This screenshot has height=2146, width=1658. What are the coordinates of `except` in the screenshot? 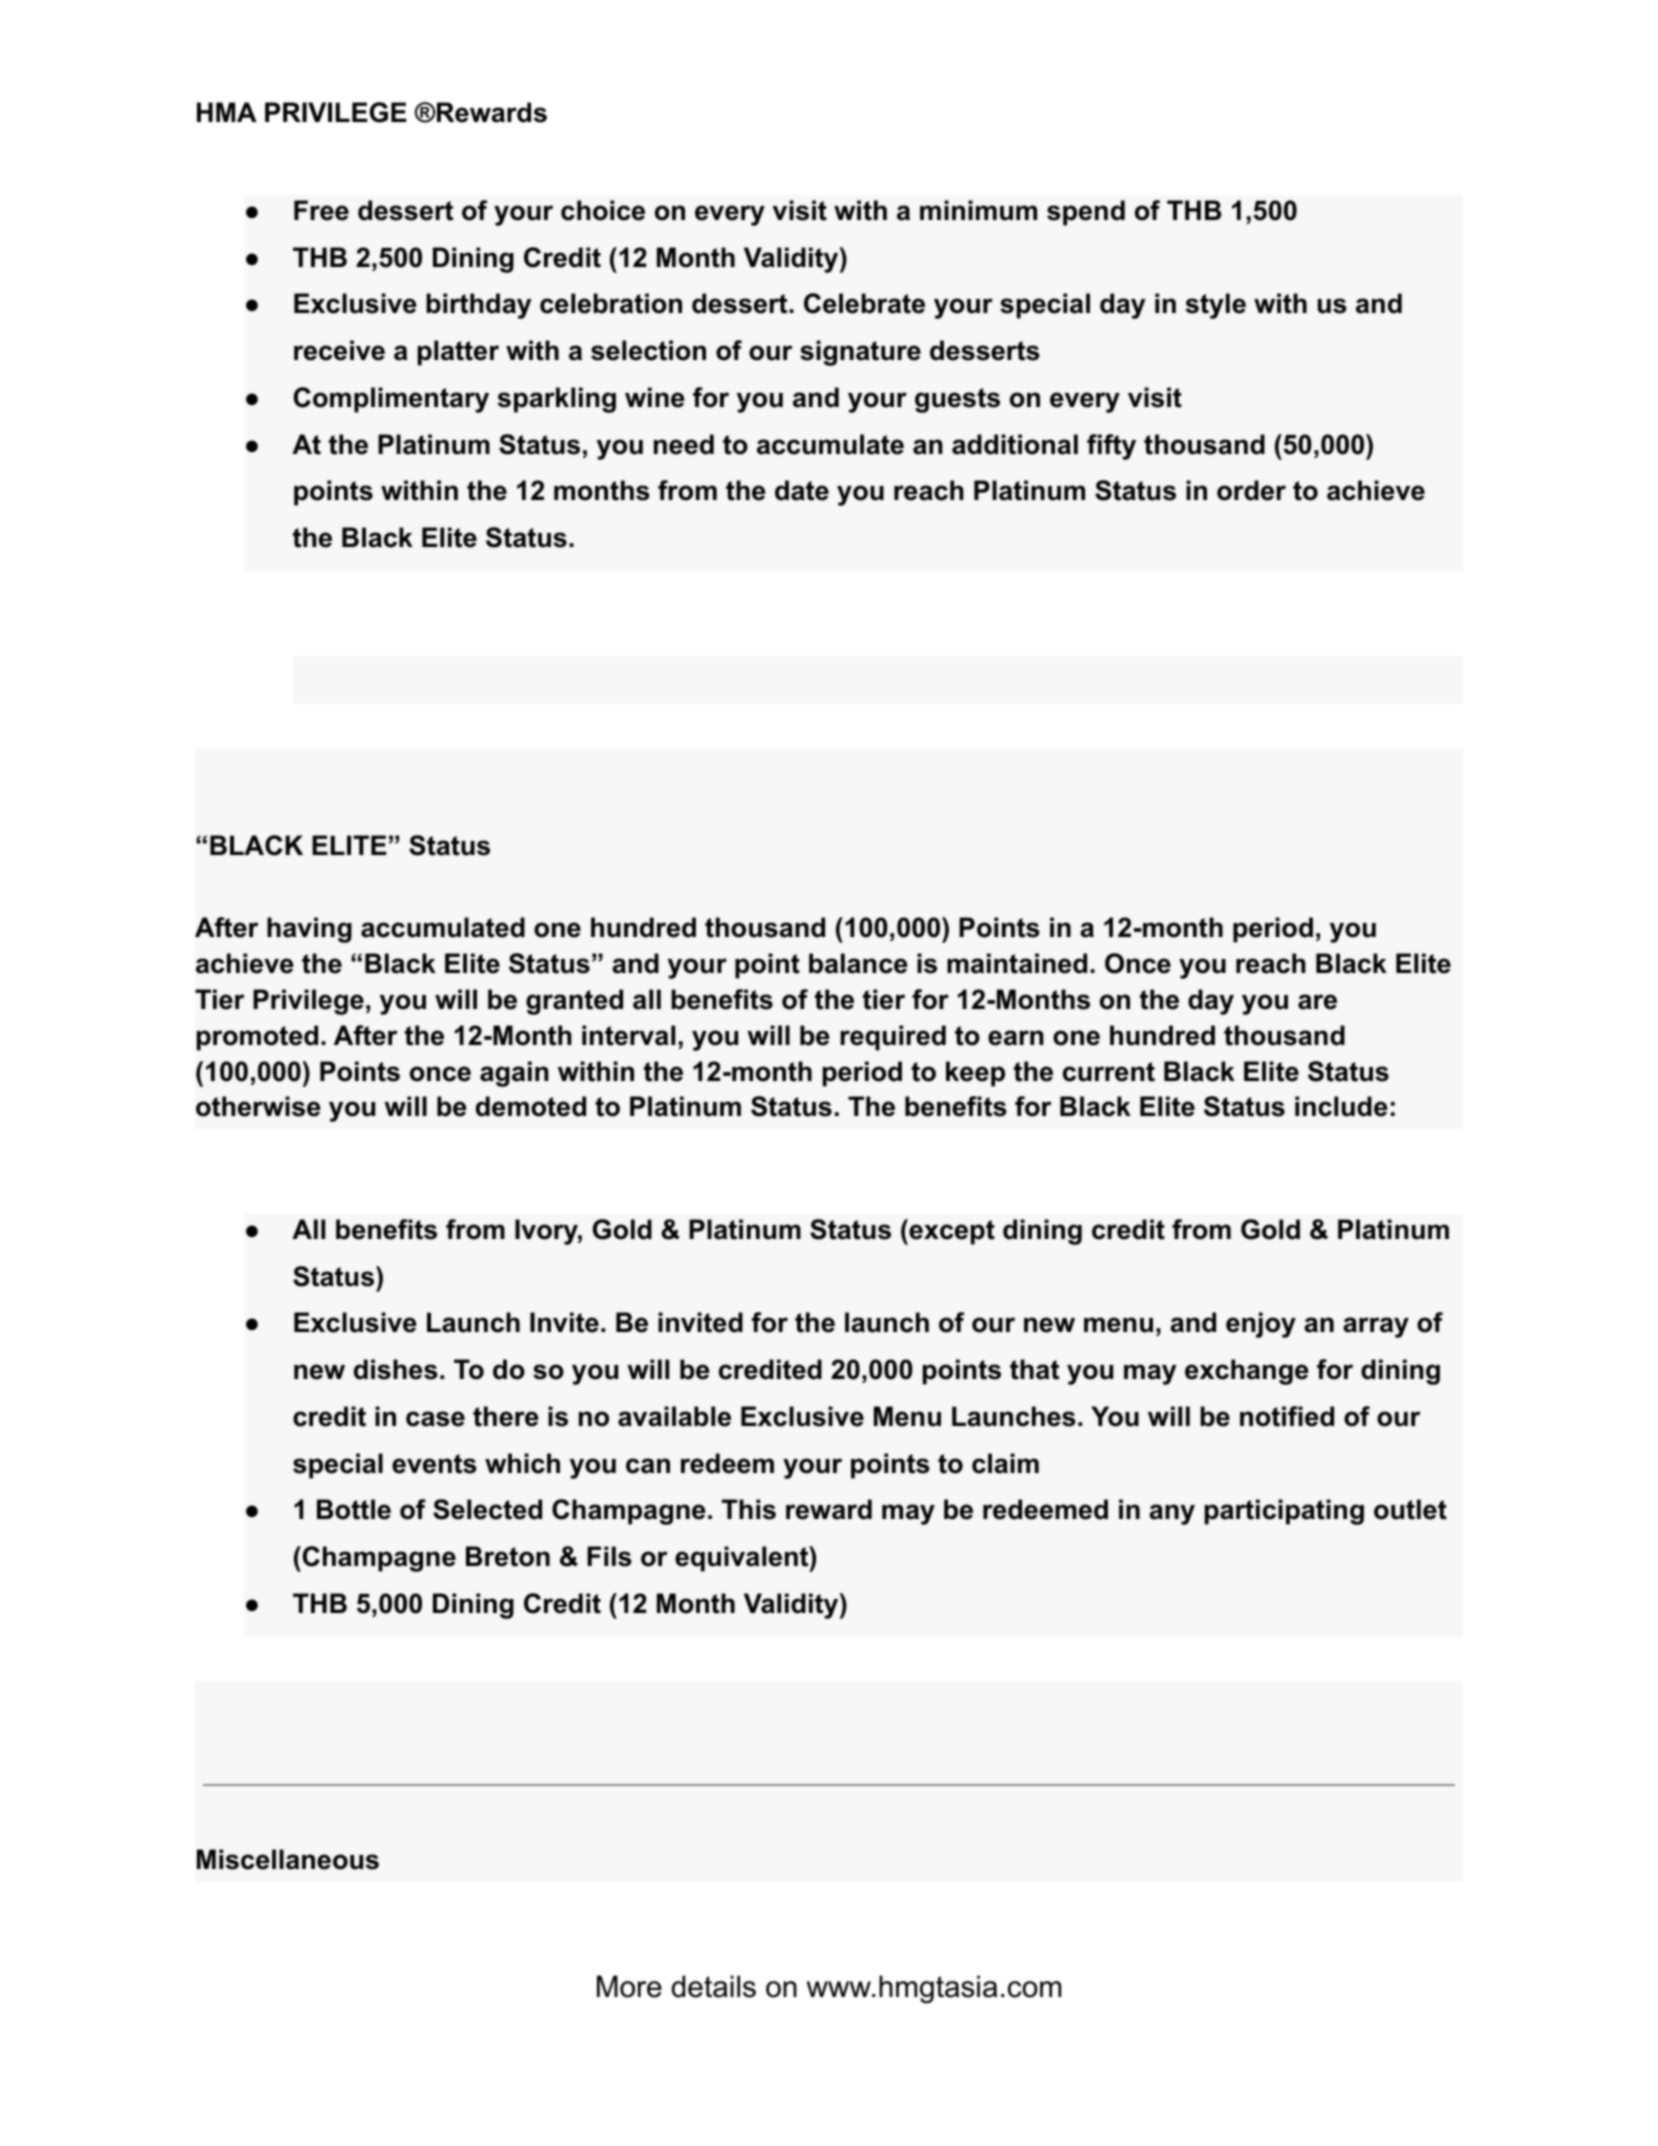 It's located at (951, 1232).
